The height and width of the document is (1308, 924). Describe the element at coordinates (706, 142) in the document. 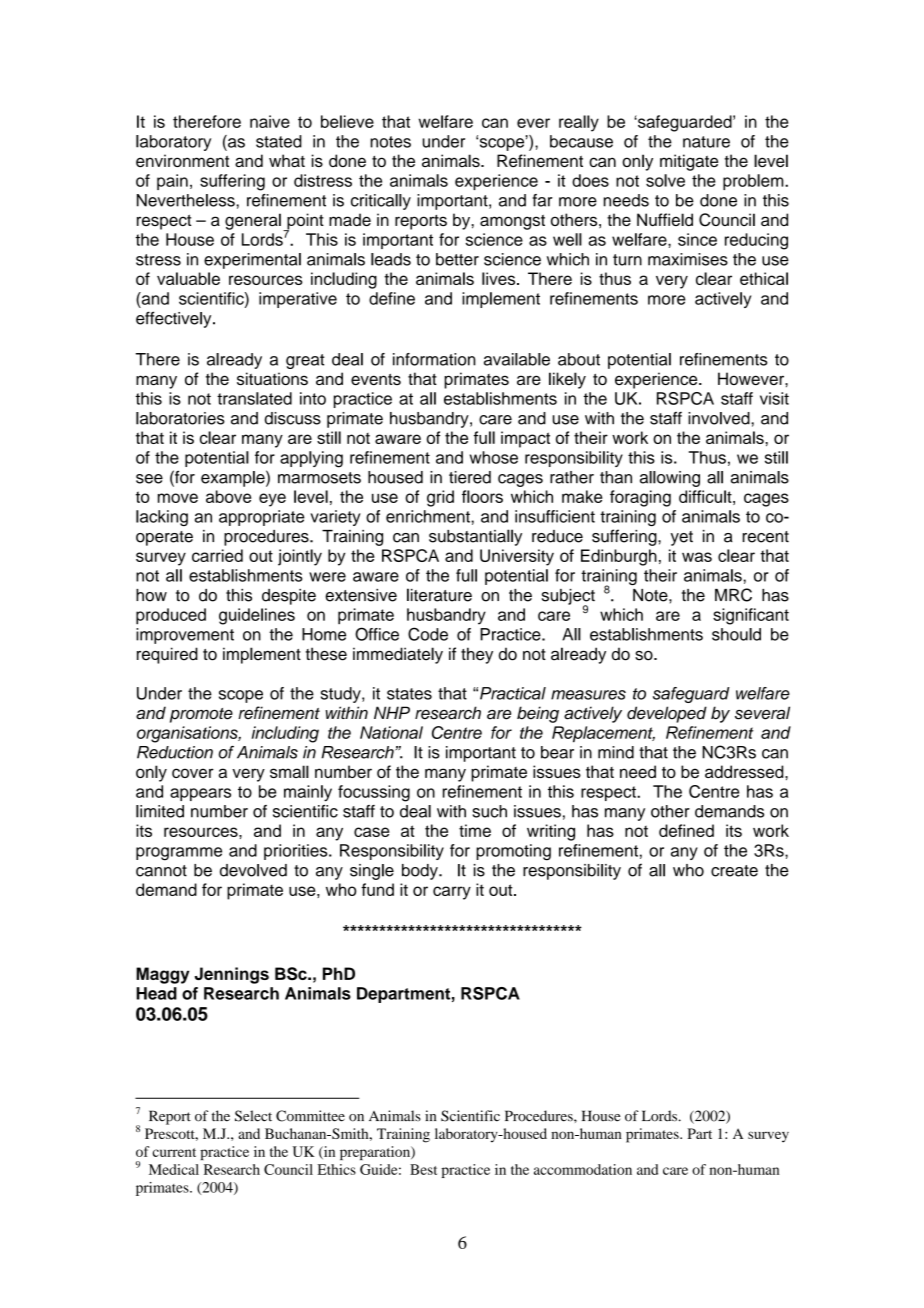

I see `nature` at that location.
